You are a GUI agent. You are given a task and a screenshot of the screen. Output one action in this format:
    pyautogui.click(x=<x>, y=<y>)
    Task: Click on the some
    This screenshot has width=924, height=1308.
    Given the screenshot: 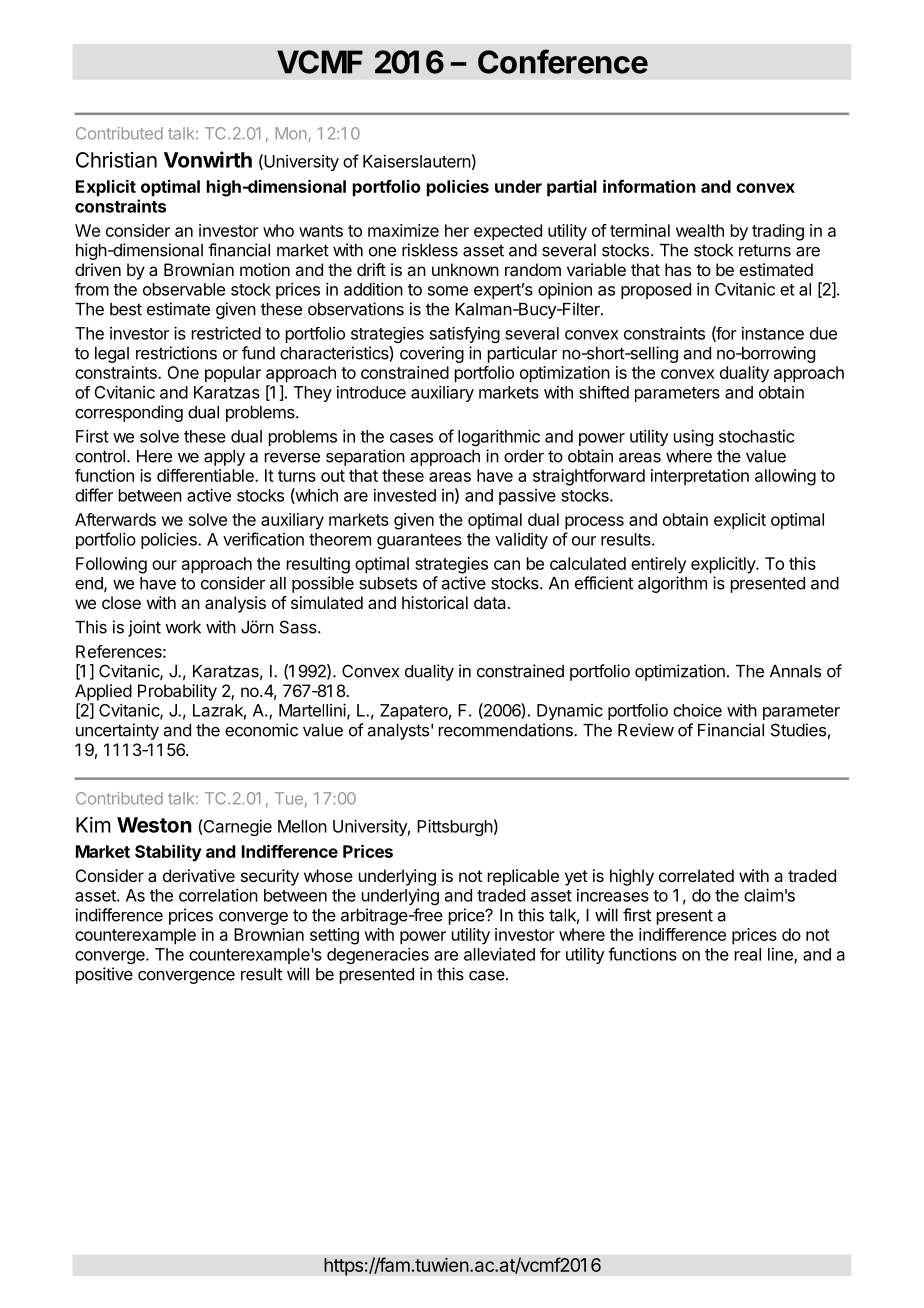 What is the action you would take?
    pyautogui.click(x=448, y=291)
